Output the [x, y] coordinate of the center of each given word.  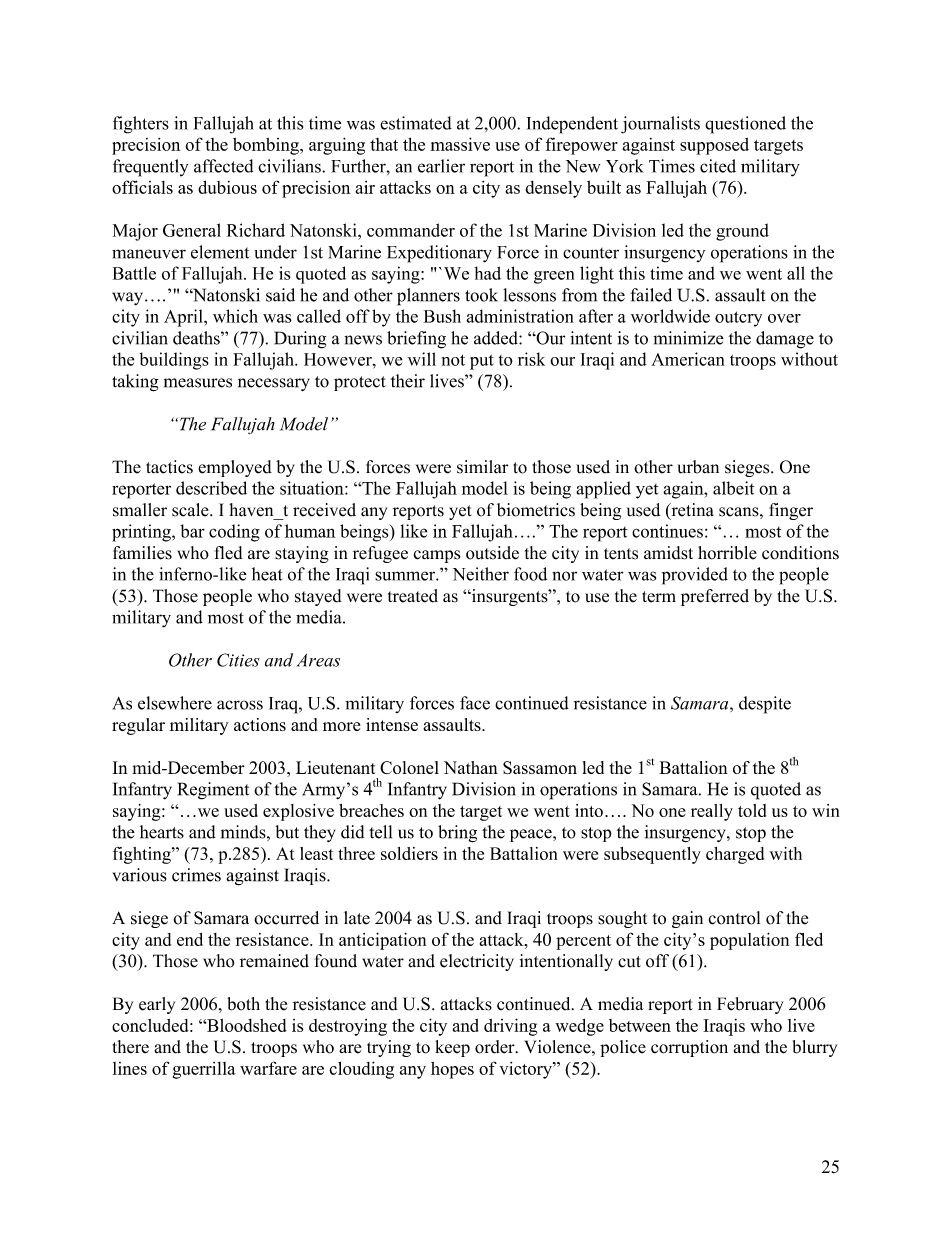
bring [457, 834]
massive [460, 144]
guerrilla [204, 1070]
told [752, 810]
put [482, 362]
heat [267, 574]
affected [223, 166]
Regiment [213, 791]
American [688, 359]
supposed [714, 146]
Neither [481, 574]
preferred [715, 597]
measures [198, 383]
